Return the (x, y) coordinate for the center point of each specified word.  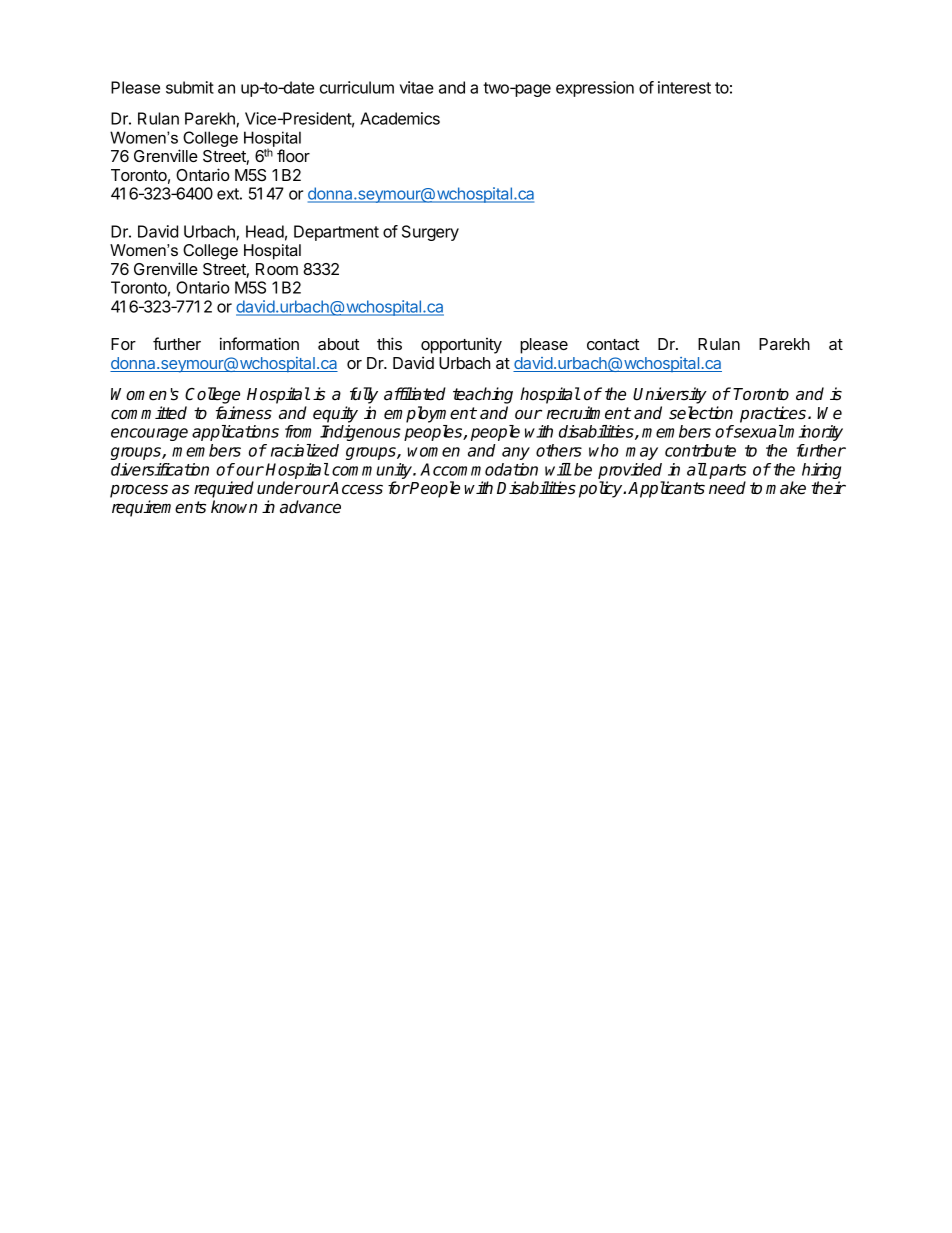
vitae (417, 87)
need (727, 488)
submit (190, 87)
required (224, 489)
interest (684, 87)
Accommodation (479, 469)
